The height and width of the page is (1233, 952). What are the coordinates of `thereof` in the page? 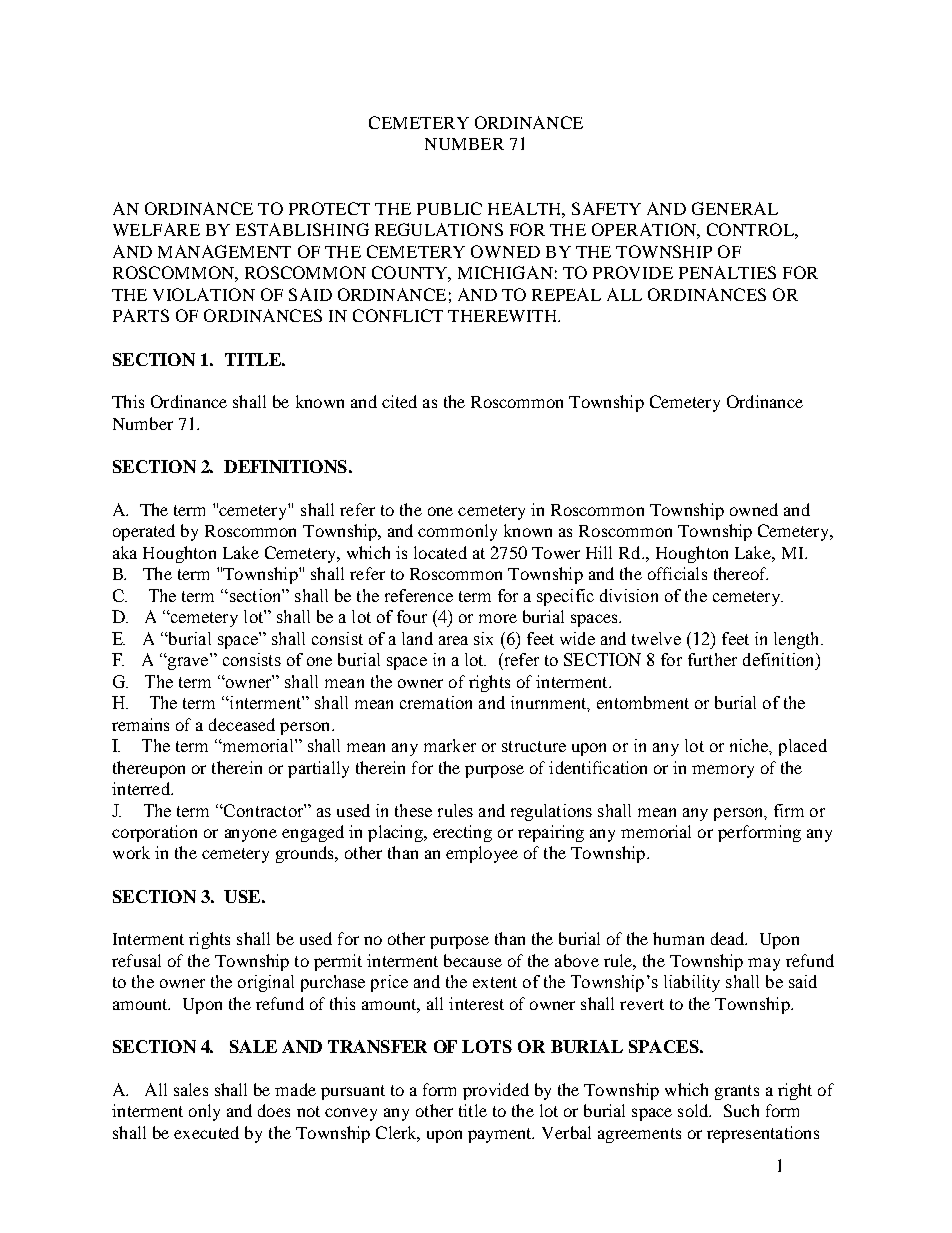 It's located at (741, 573).
